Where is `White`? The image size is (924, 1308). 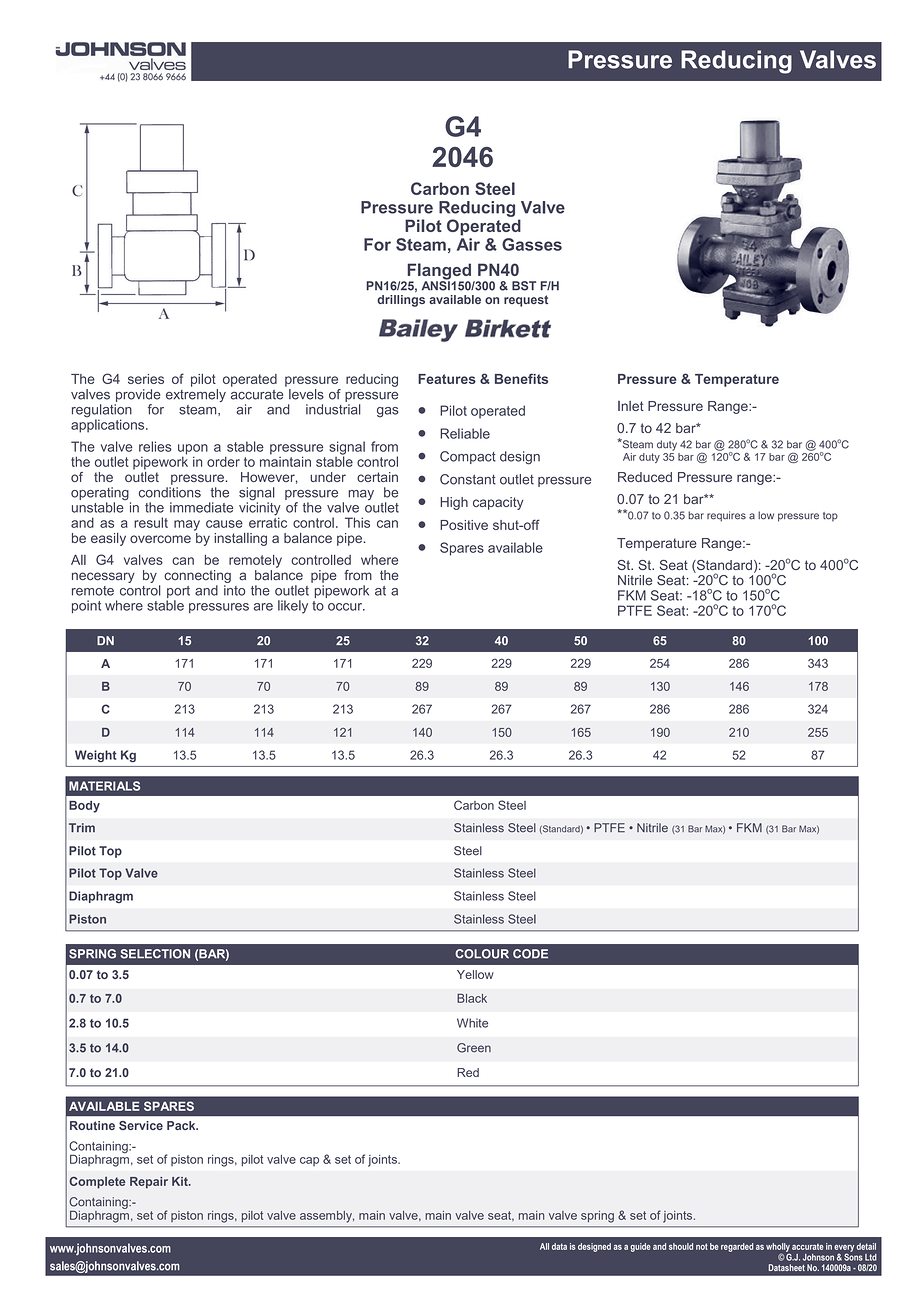 White is located at coordinates (472, 1023).
